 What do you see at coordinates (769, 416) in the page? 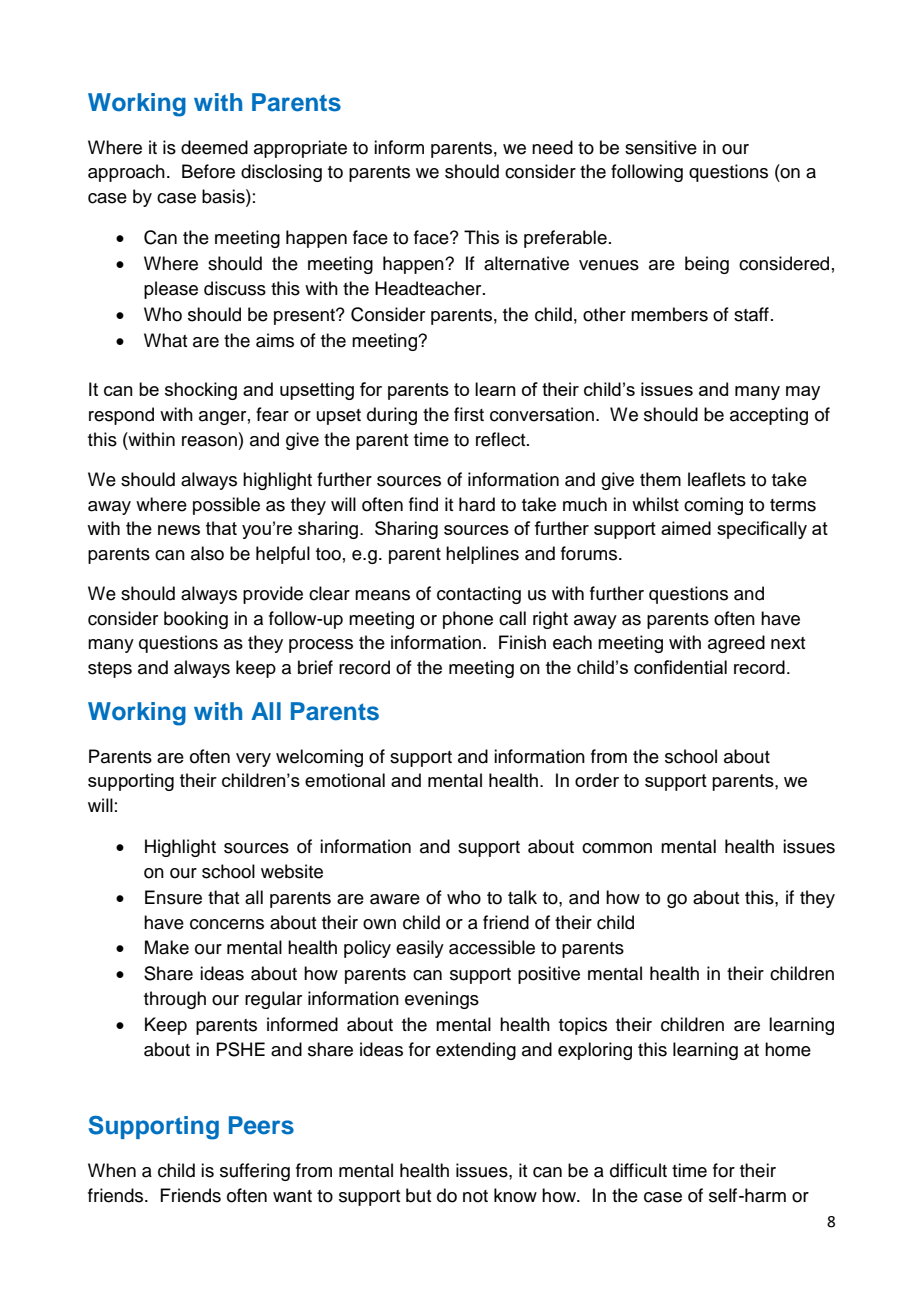
I see `accepting` at bounding box center [769, 416].
